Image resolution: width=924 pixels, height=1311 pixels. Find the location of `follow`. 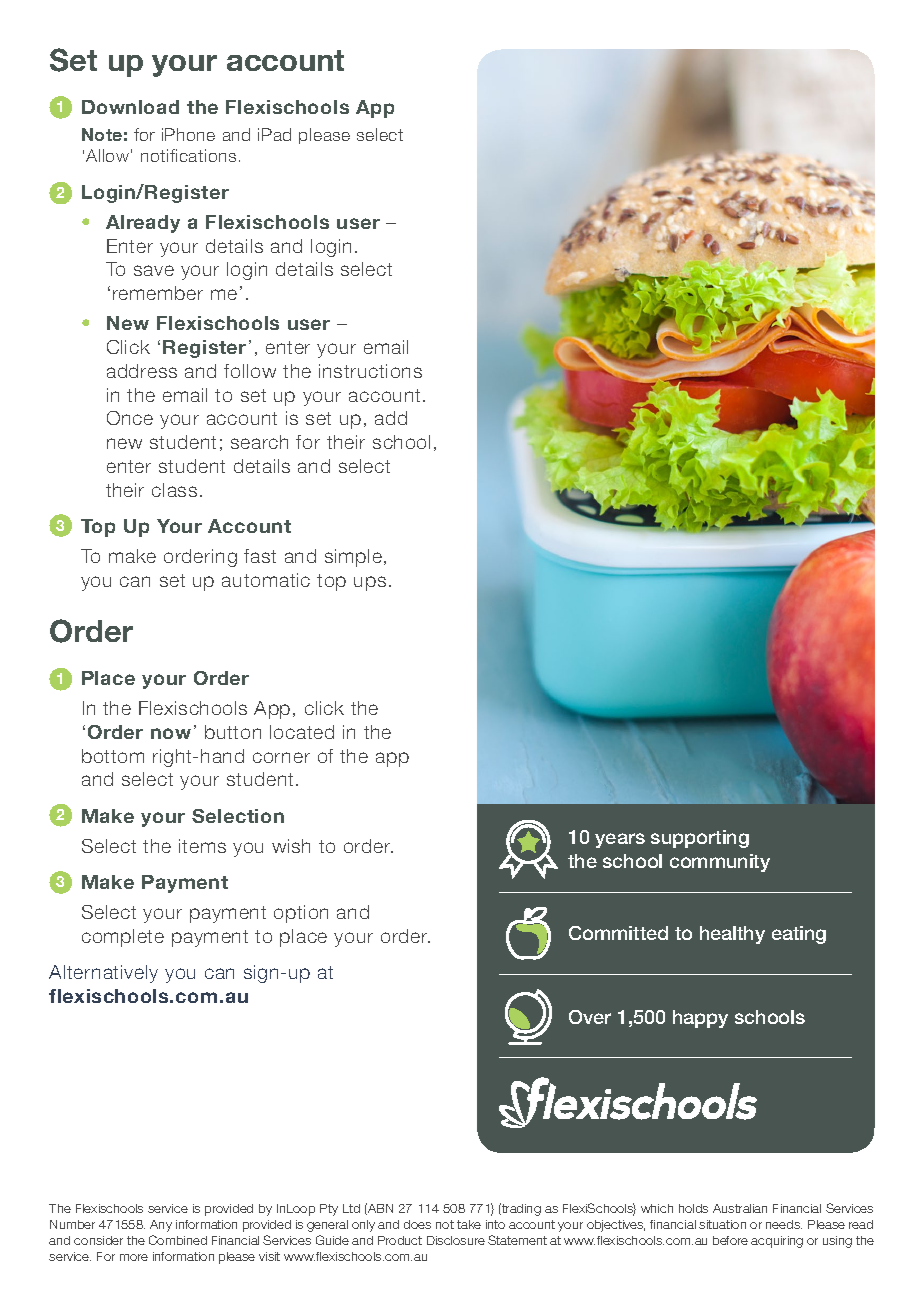

follow is located at coordinates (250, 371).
